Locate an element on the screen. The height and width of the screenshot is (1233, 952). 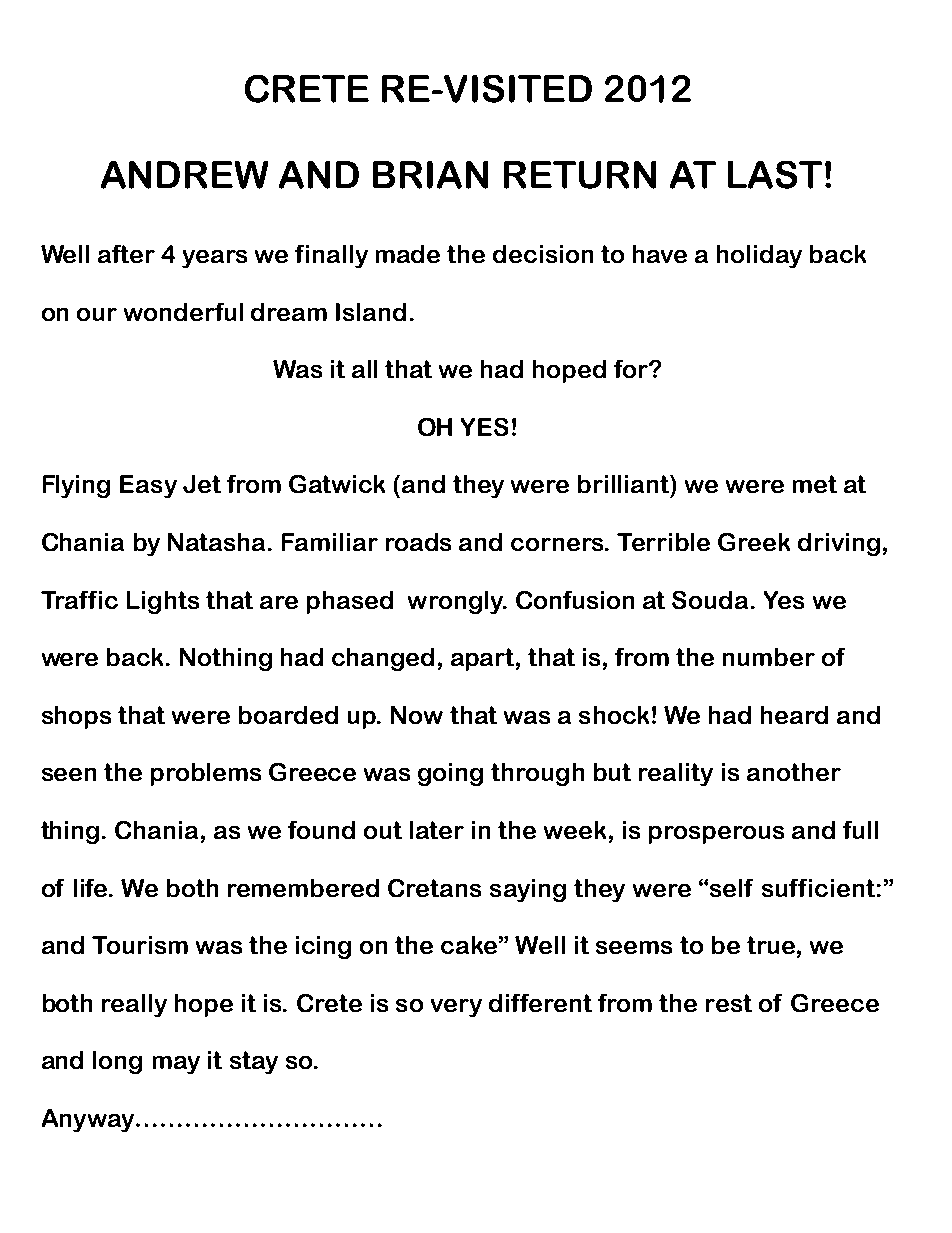
self is located at coordinates (731, 888).
